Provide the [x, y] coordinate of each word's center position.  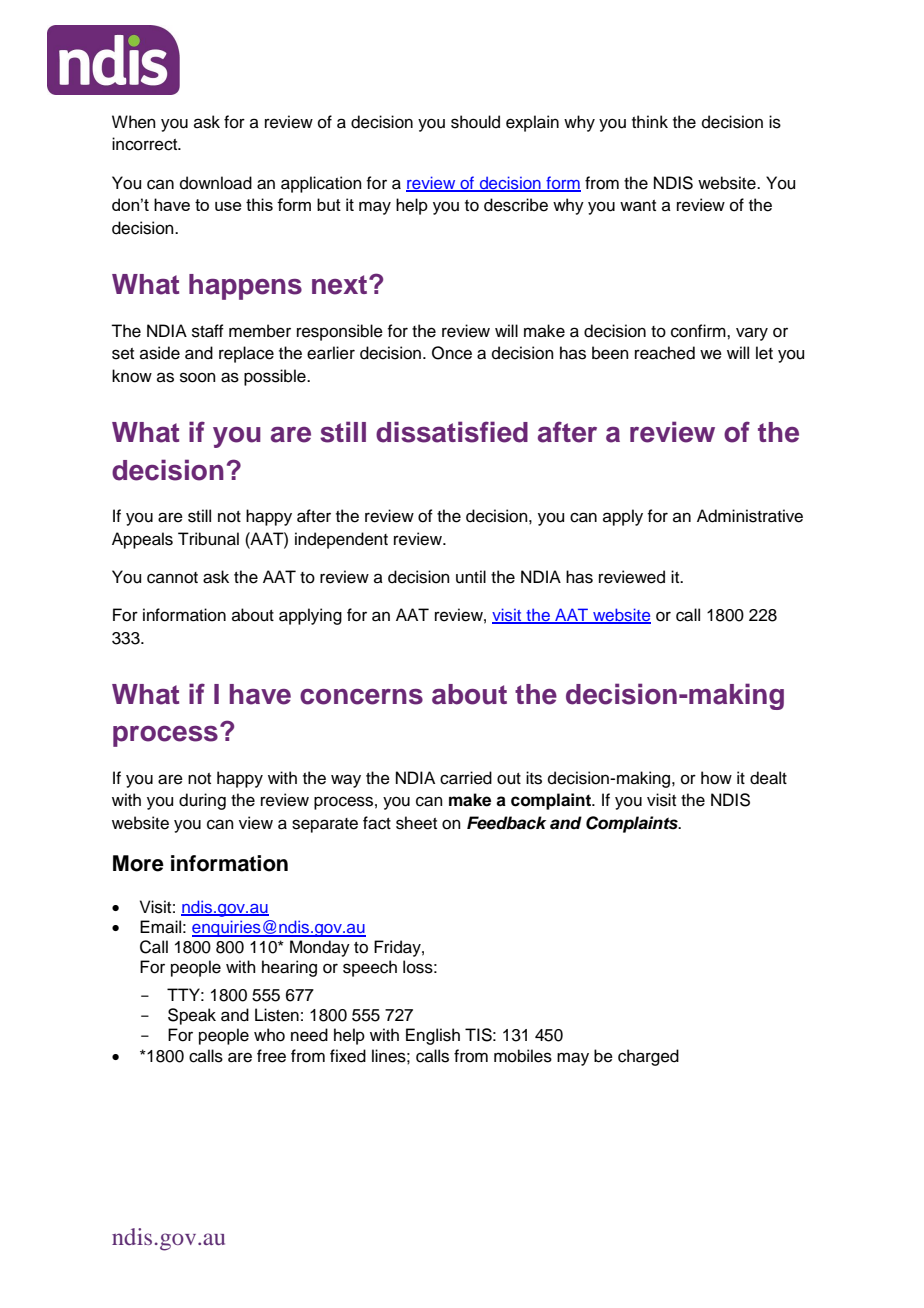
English [433, 1036]
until [471, 577]
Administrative [750, 516]
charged [648, 1057]
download [216, 183]
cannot [172, 578]
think [650, 121]
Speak [192, 1016]
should [475, 122]
